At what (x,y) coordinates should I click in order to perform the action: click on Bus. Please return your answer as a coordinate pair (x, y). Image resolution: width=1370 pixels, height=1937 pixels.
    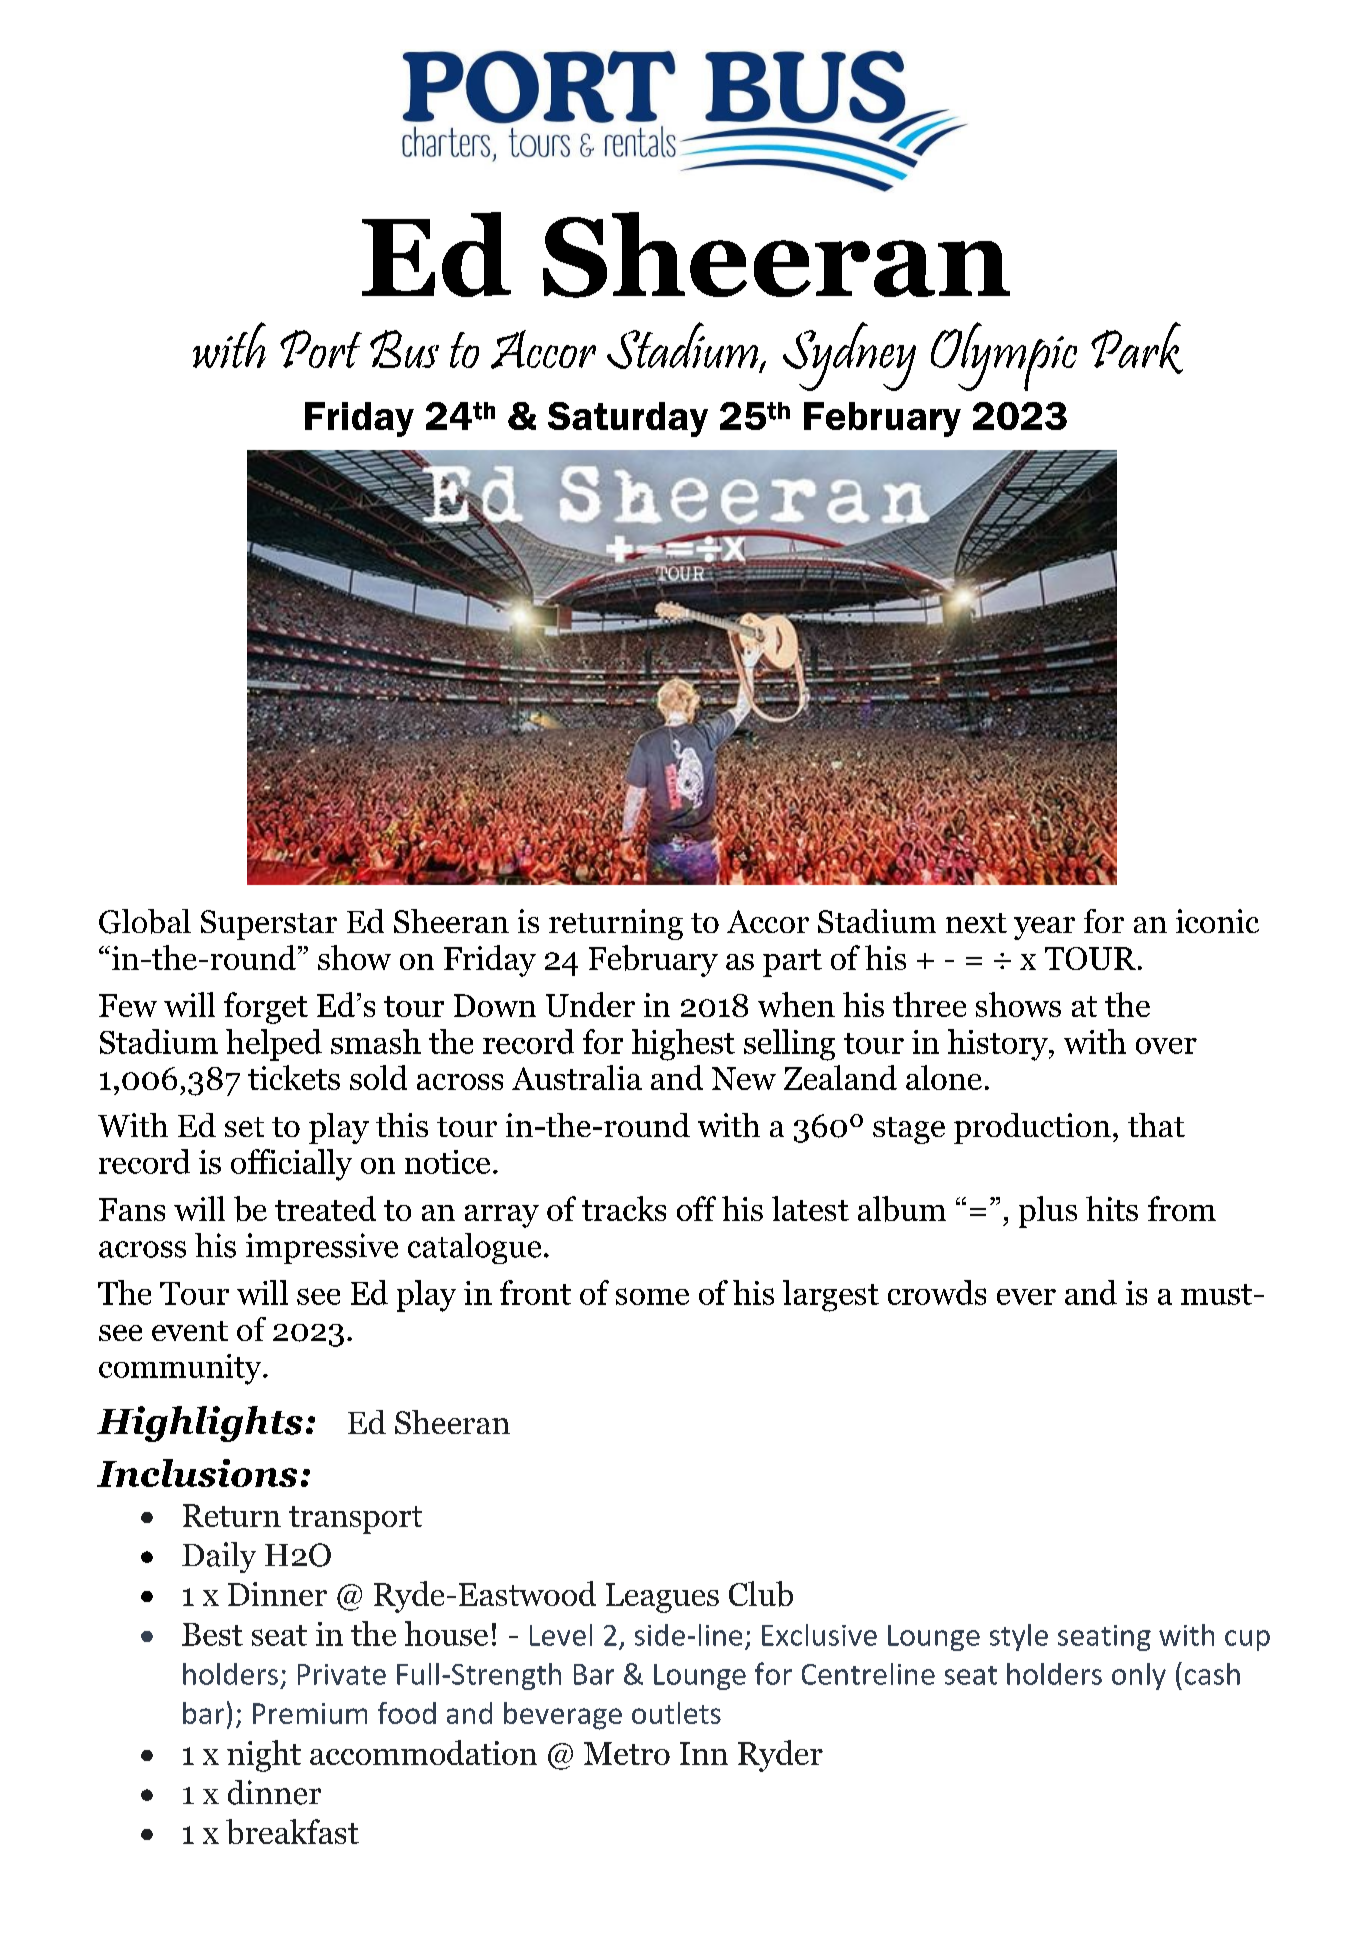
    Looking at the image, I should click on (404, 349).
